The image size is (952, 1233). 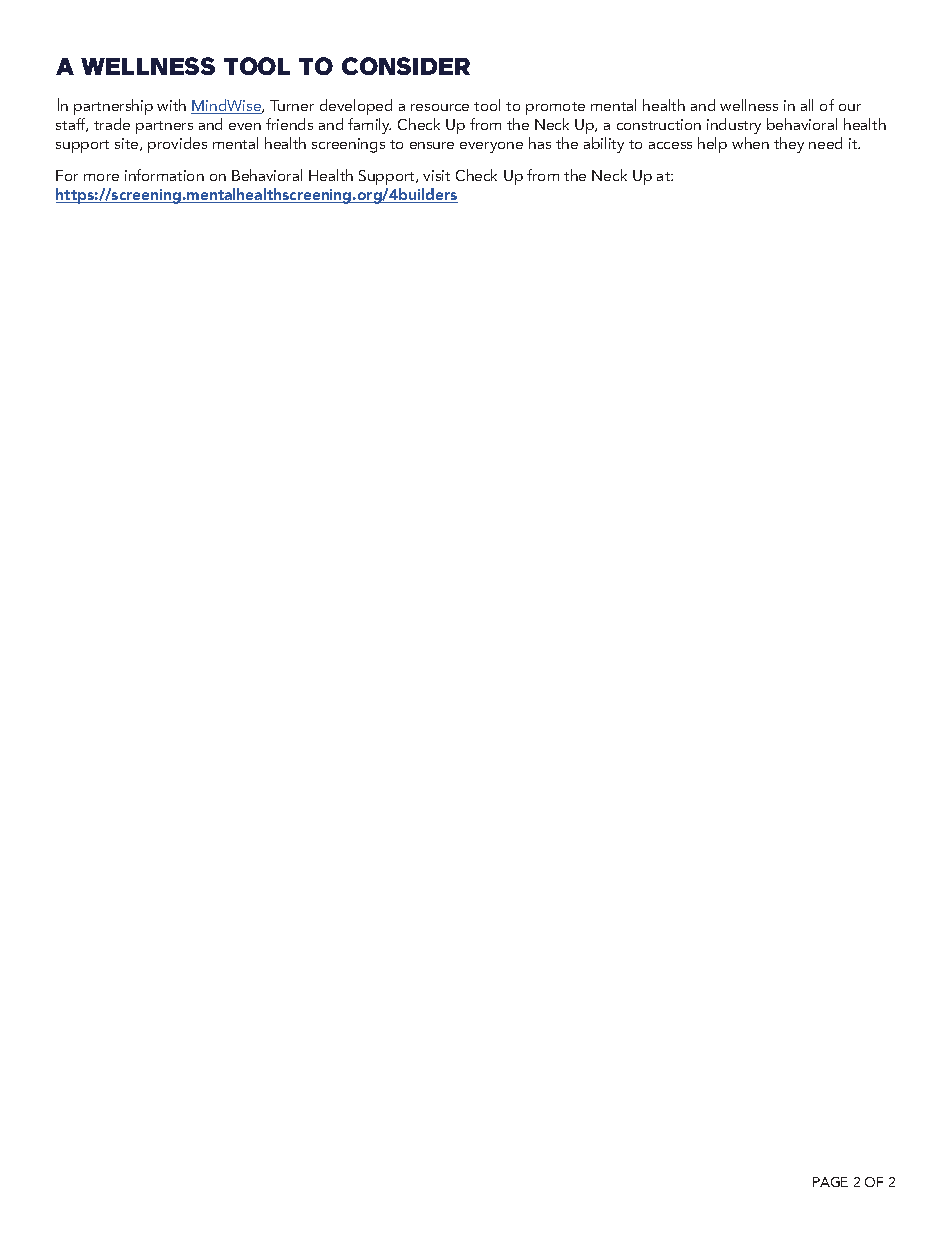 I want to click on help, so click(x=712, y=145).
